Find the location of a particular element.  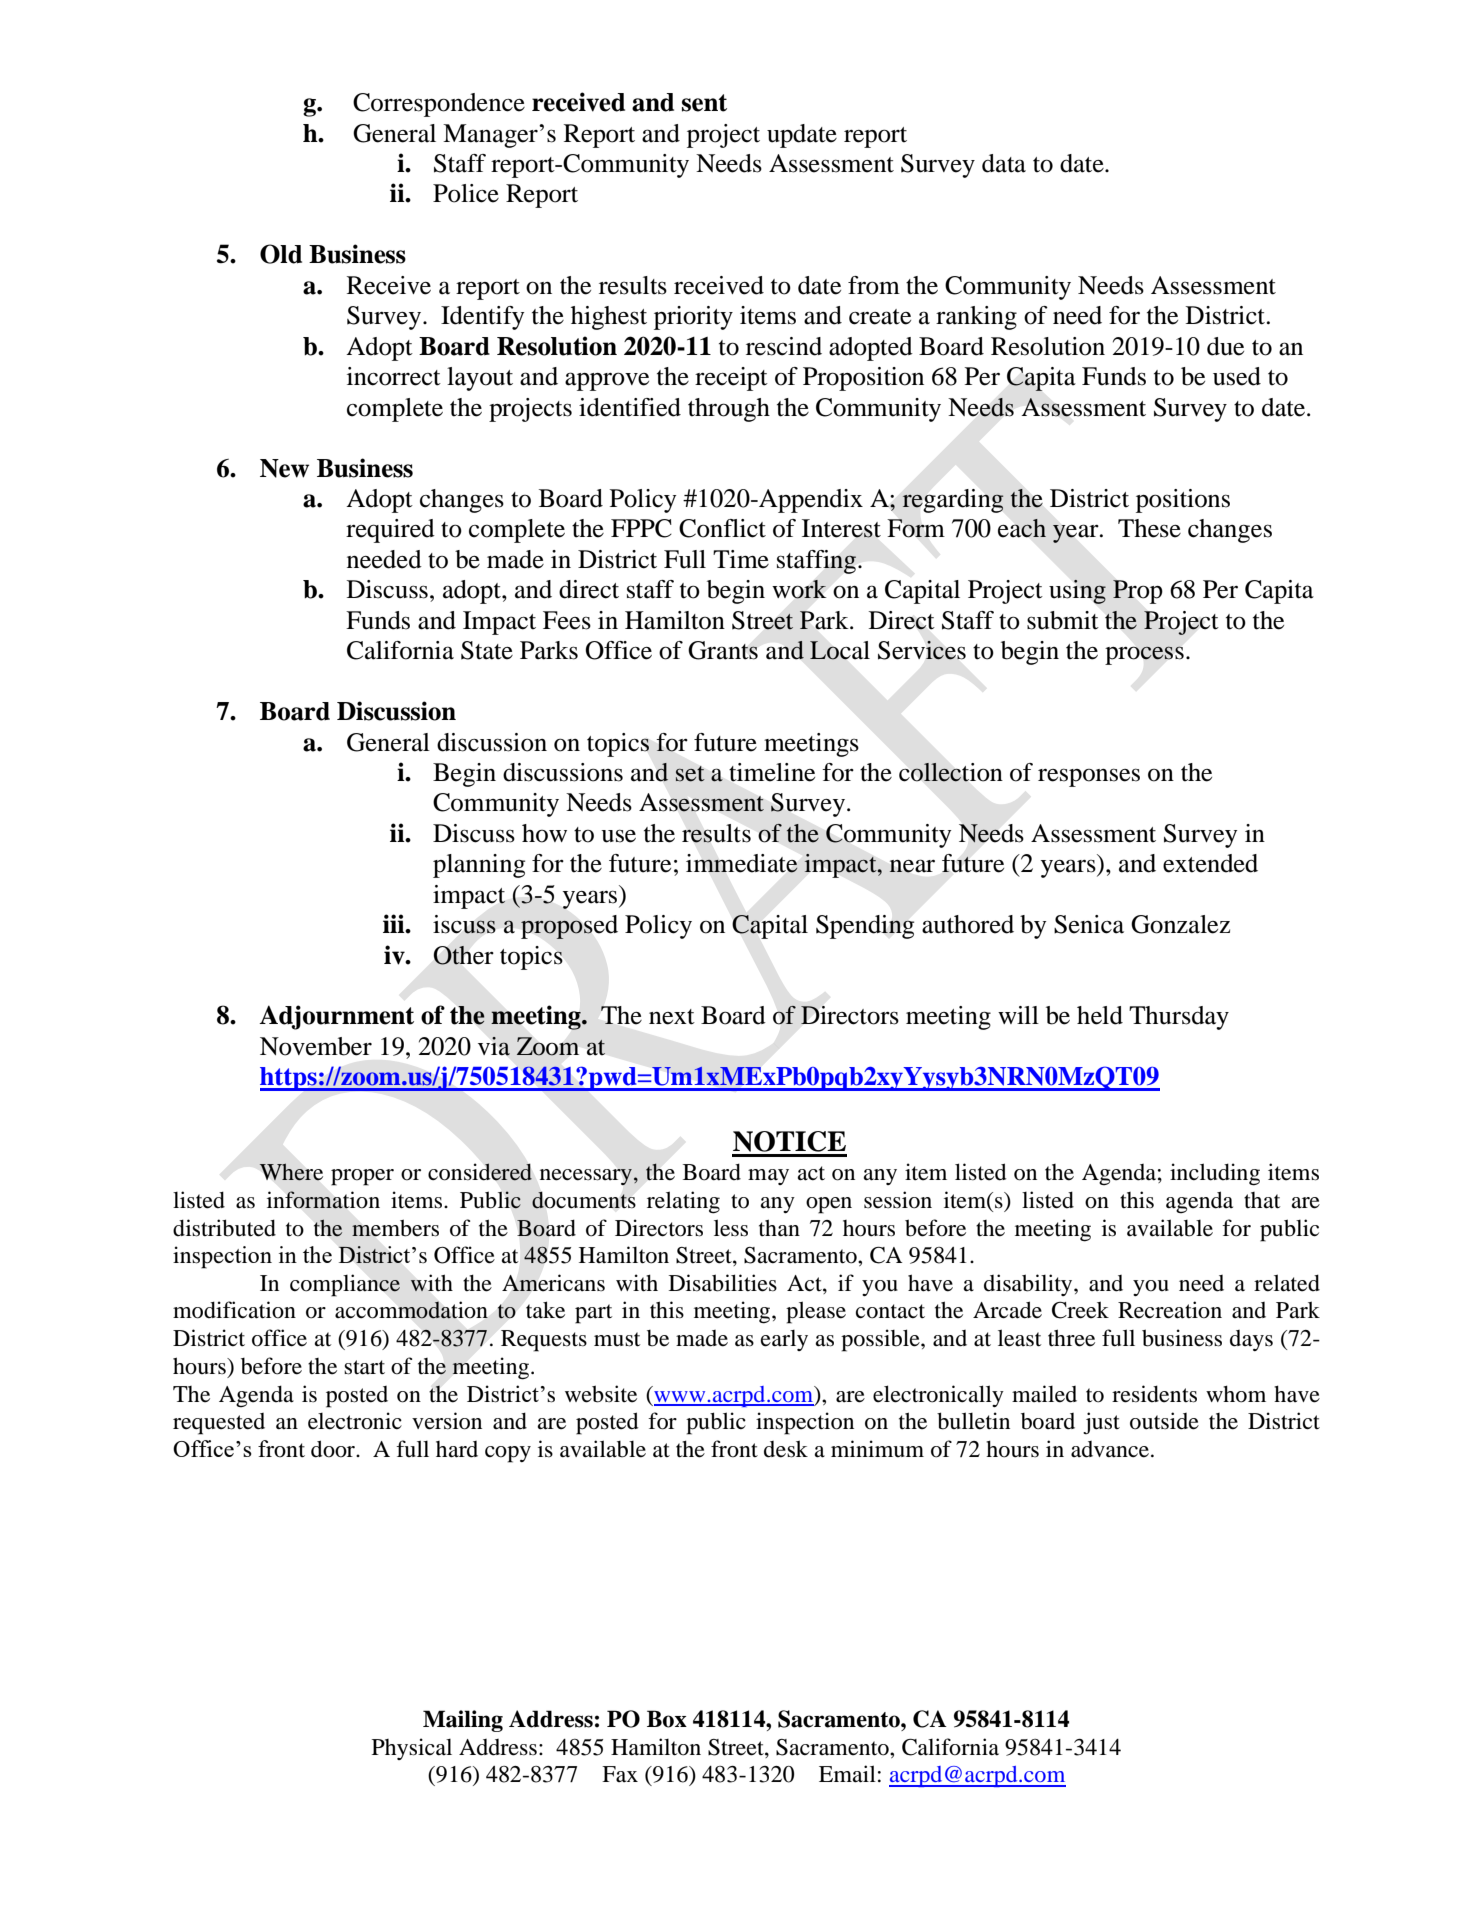

through is located at coordinates (729, 410).
